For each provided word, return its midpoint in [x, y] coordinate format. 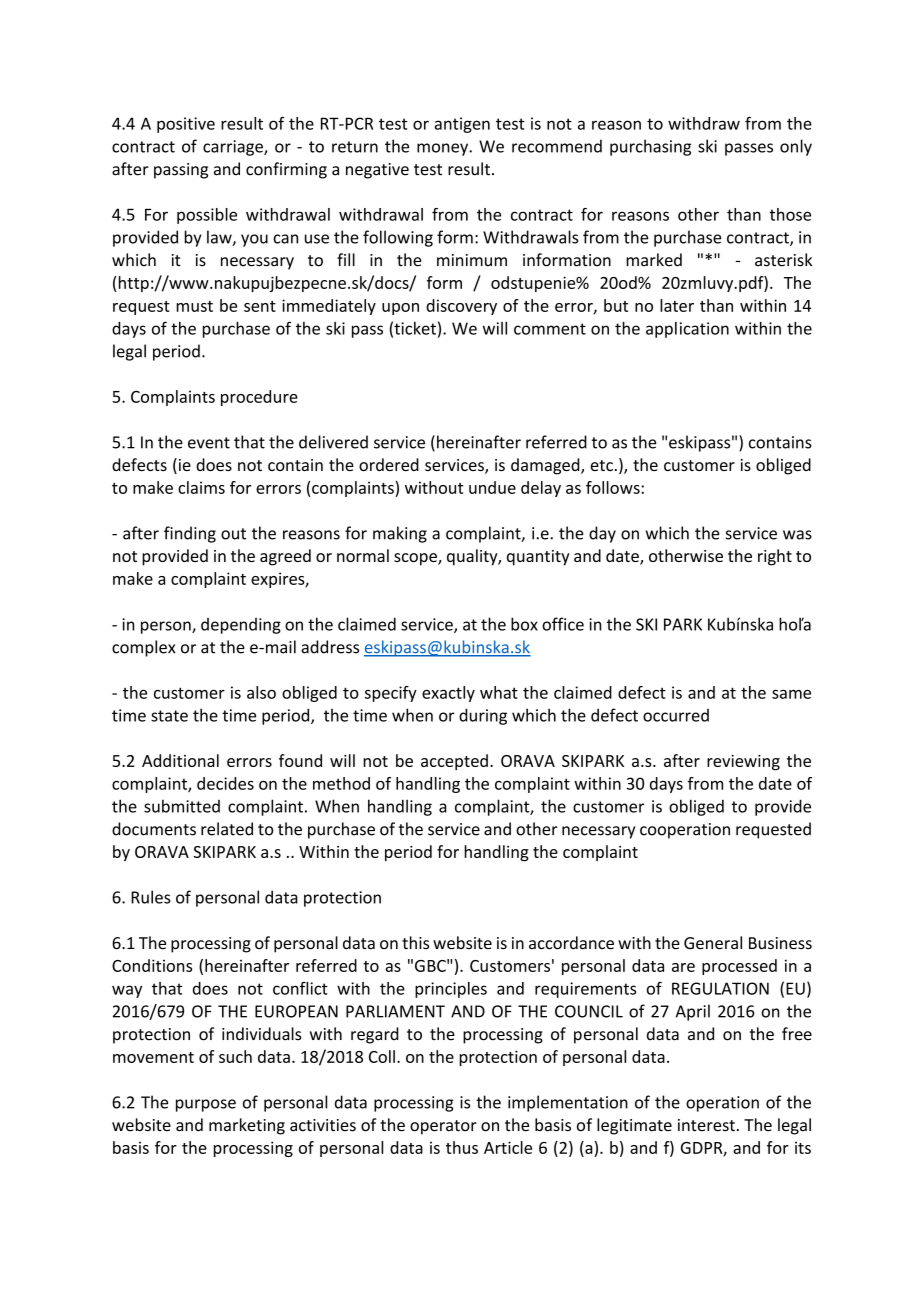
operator [443, 1127]
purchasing [650, 147]
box [524, 624]
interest [706, 1125]
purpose [206, 1105]
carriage [234, 148]
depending [241, 626]
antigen [462, 125]
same [791, 694]
